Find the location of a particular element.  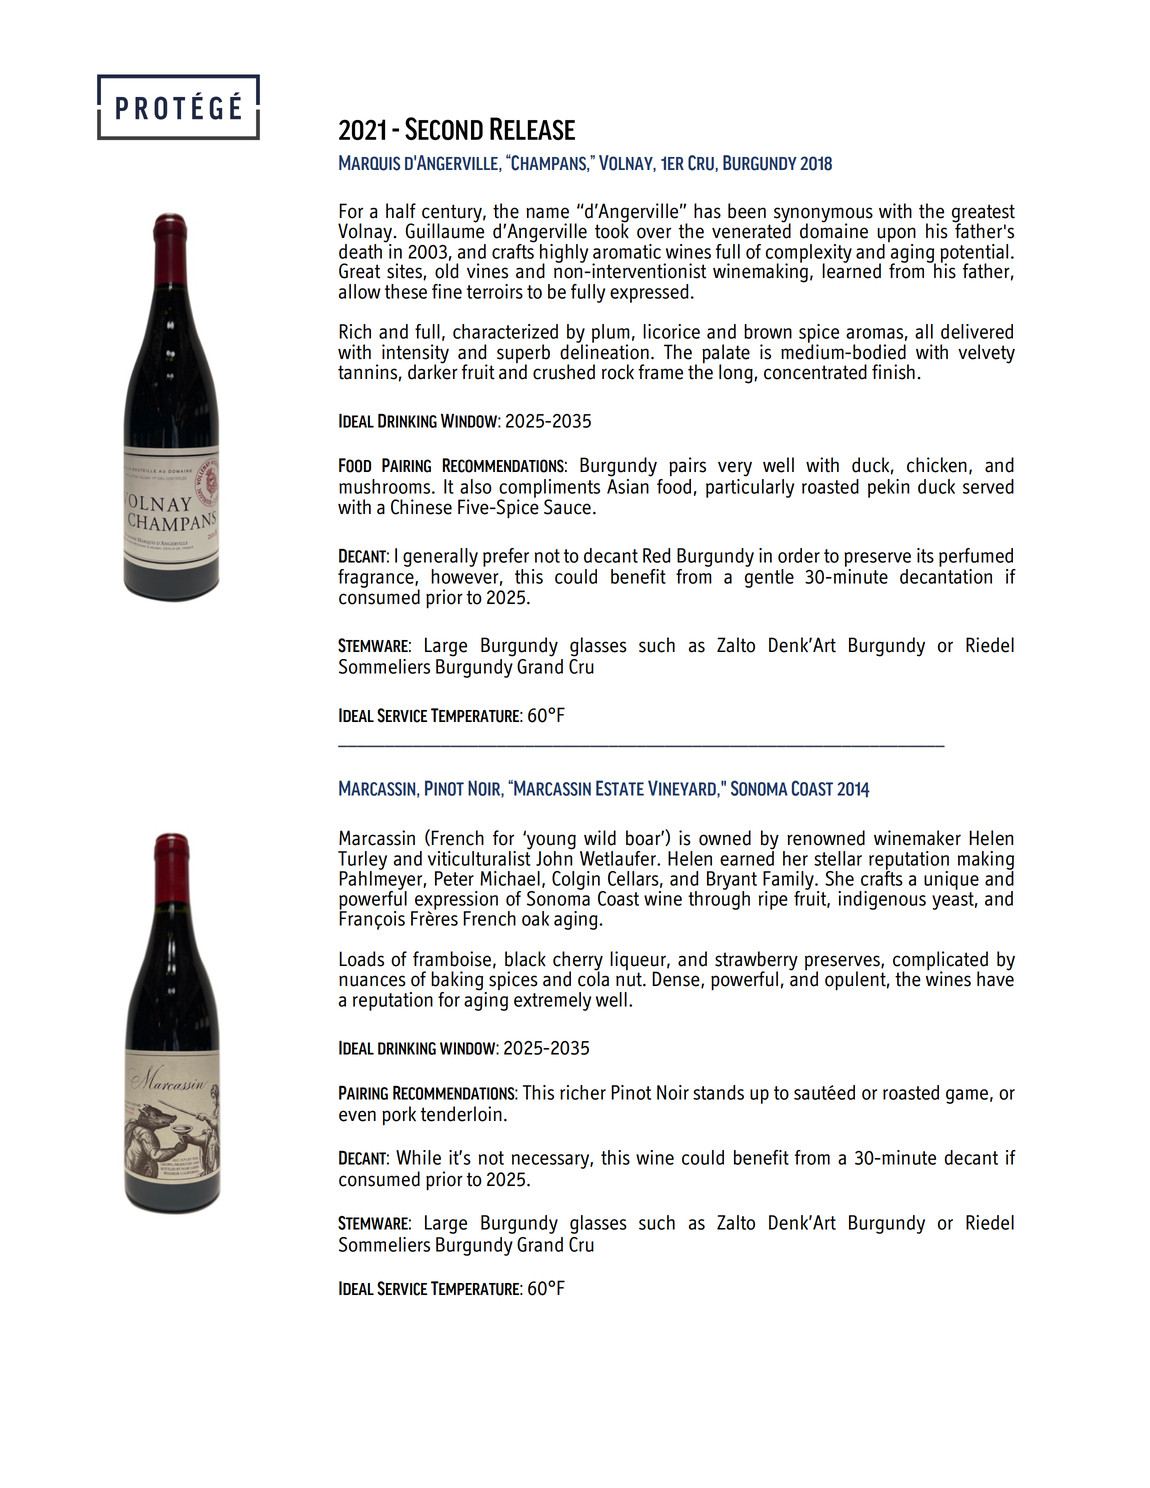

upon is located at coordinates (896, 236).
